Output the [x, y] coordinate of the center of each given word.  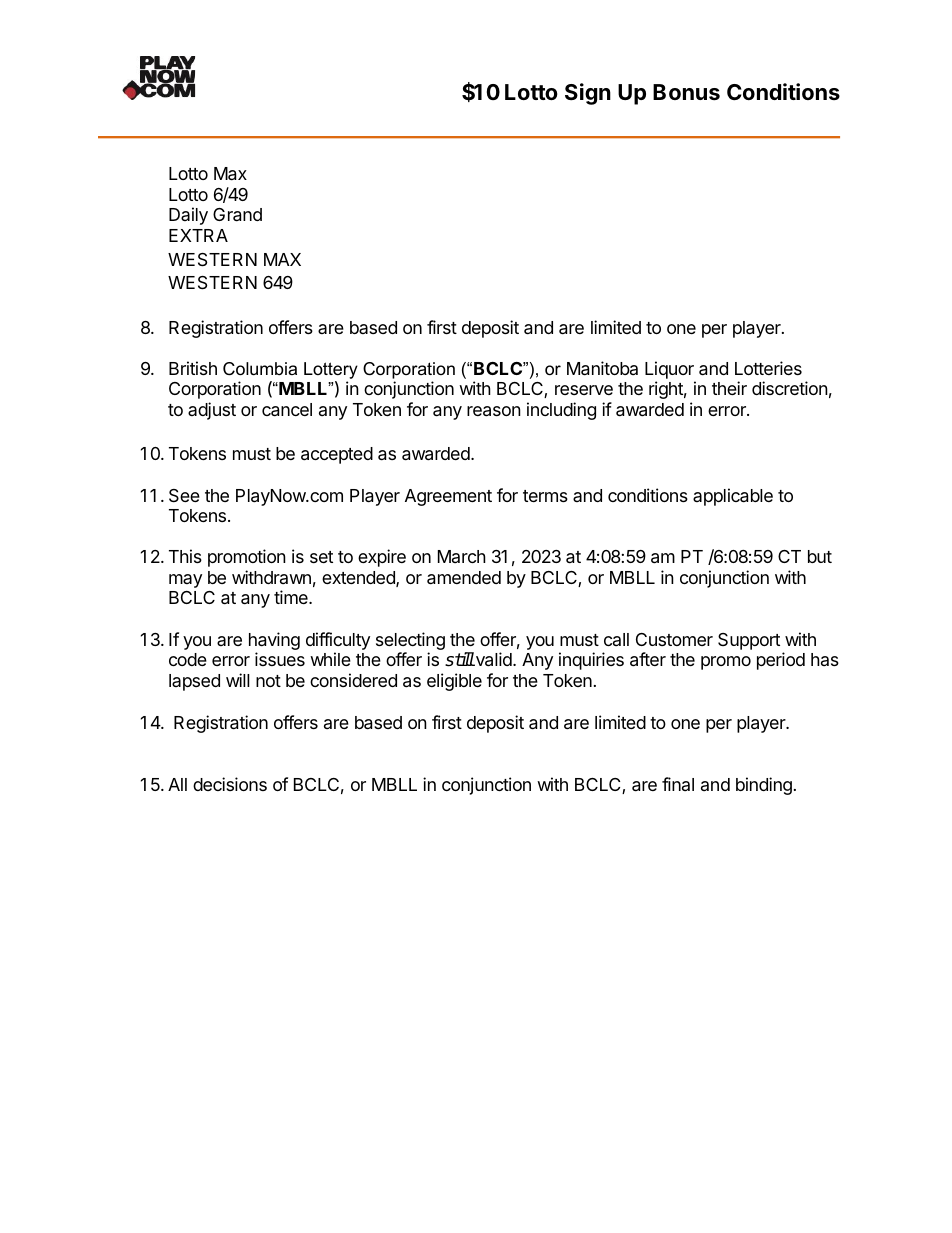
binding [764, 786]
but [820, 556]
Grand [237, 215]
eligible [454, 682]
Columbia [260, 369]
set [321, 557]
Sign [588, 94]
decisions [230, 784]
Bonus [686, 92]
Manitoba [602, 368]
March [462, 556]
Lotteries [768, 368]
